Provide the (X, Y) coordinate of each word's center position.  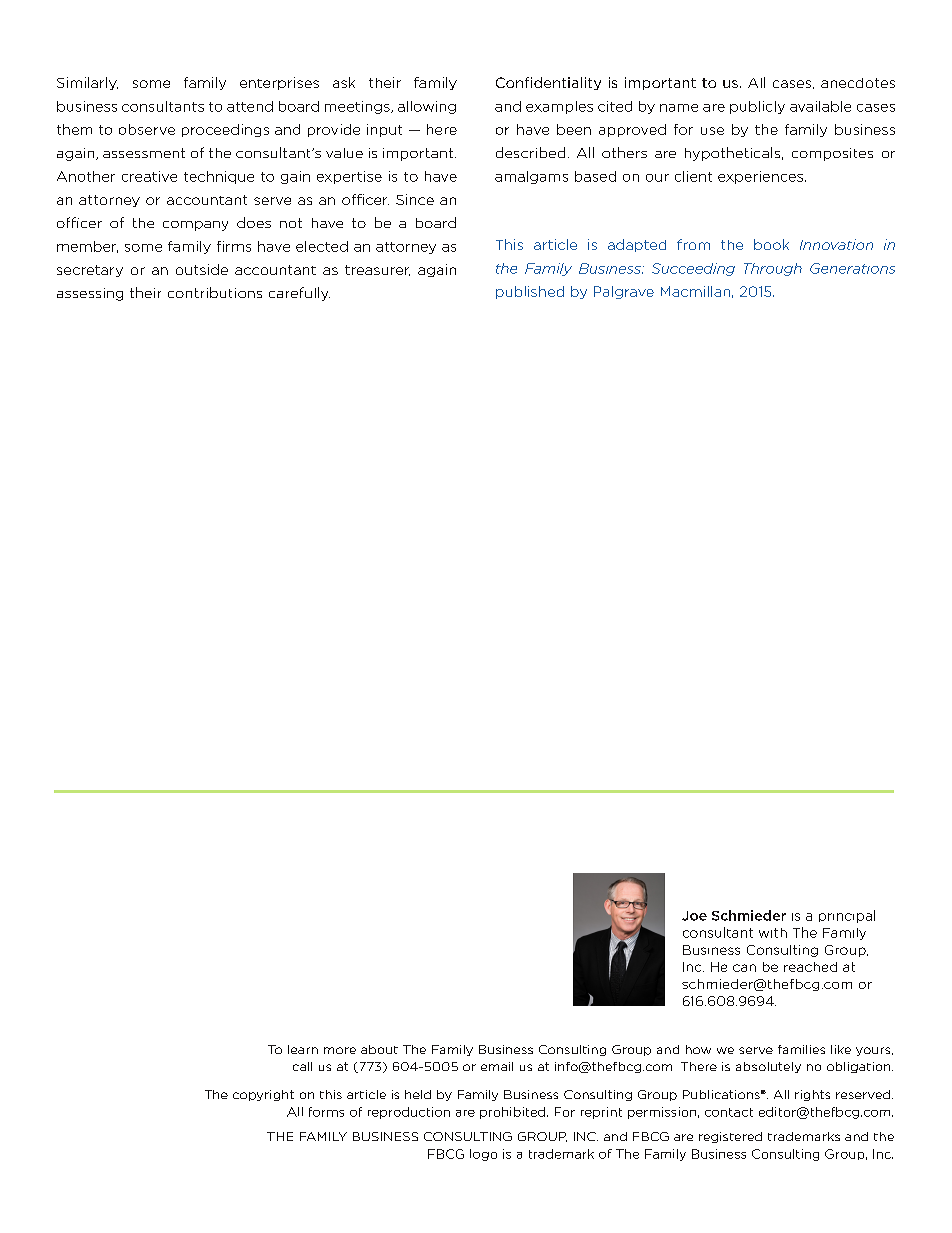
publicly (757, 107)
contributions (215, 292)
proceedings (225, 130)
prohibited (512, 1113)
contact (729, 1112)
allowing (427, 107)
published (530, 292)
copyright (263, 1095)
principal (847, 916)
